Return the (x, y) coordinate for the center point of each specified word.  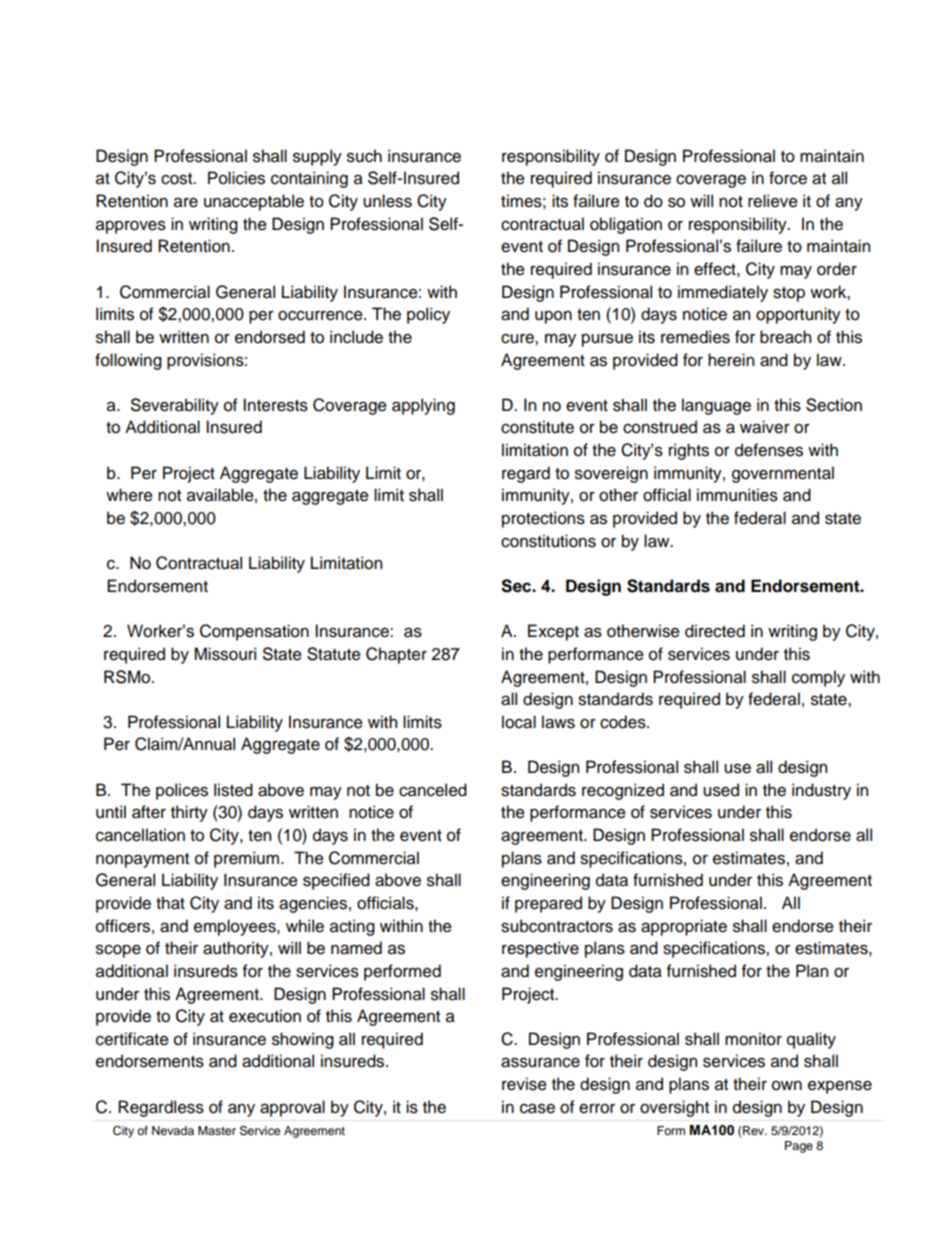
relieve (773, 201)
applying (423, 406)
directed (715, 631)
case (537, 1108)
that (170, 903)
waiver (765, 427)
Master (217, 1130)
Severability (175, 406)
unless (387, 201)
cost (178, 179)
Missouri (225, 654)
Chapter (396, 655)
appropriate (684, 927)
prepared (548, 904)
